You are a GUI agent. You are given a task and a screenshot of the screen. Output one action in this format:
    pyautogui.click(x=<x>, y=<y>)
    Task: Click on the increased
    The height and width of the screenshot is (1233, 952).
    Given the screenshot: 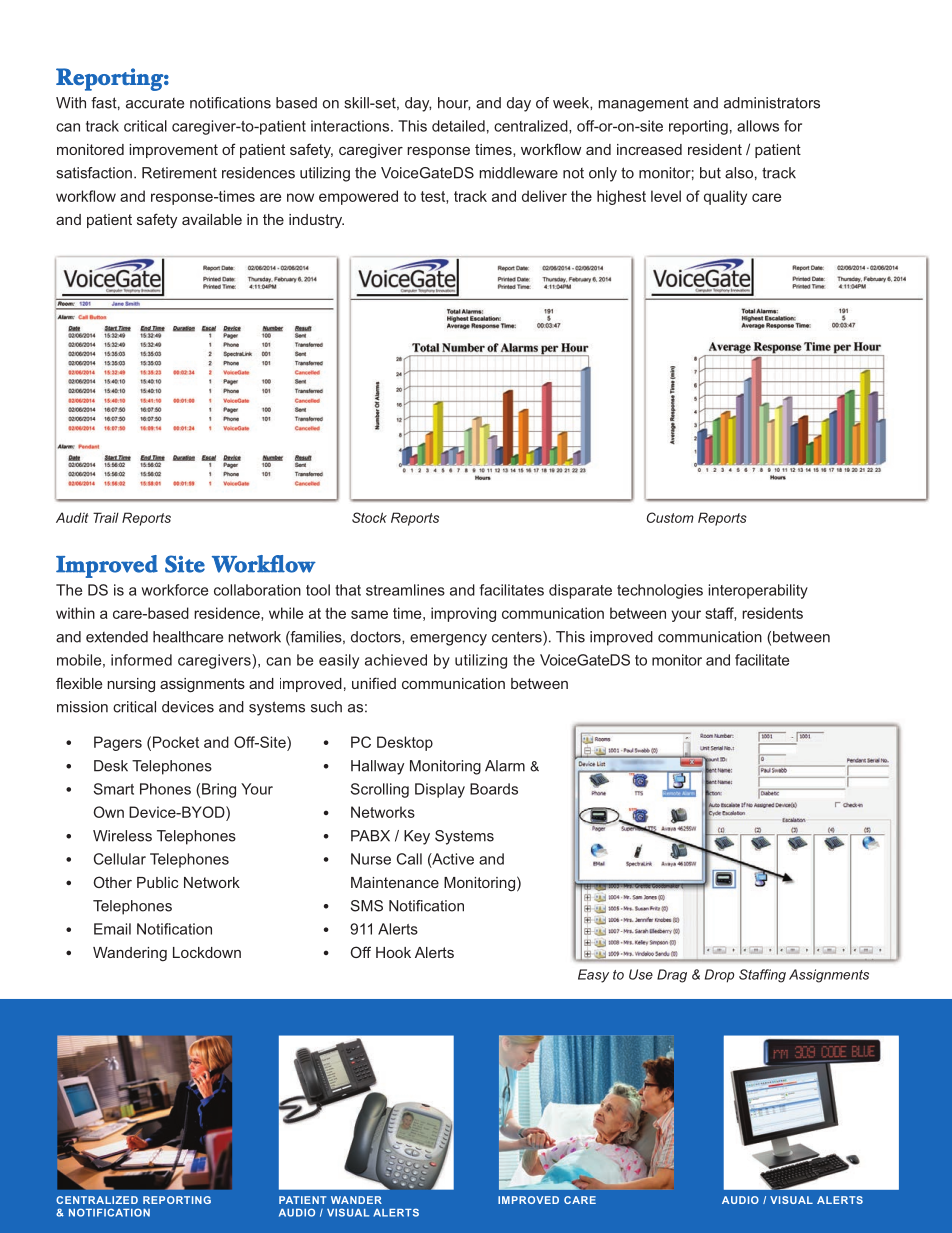 What is the action you would take?
    pyautogui.click(x=649, y=149)
